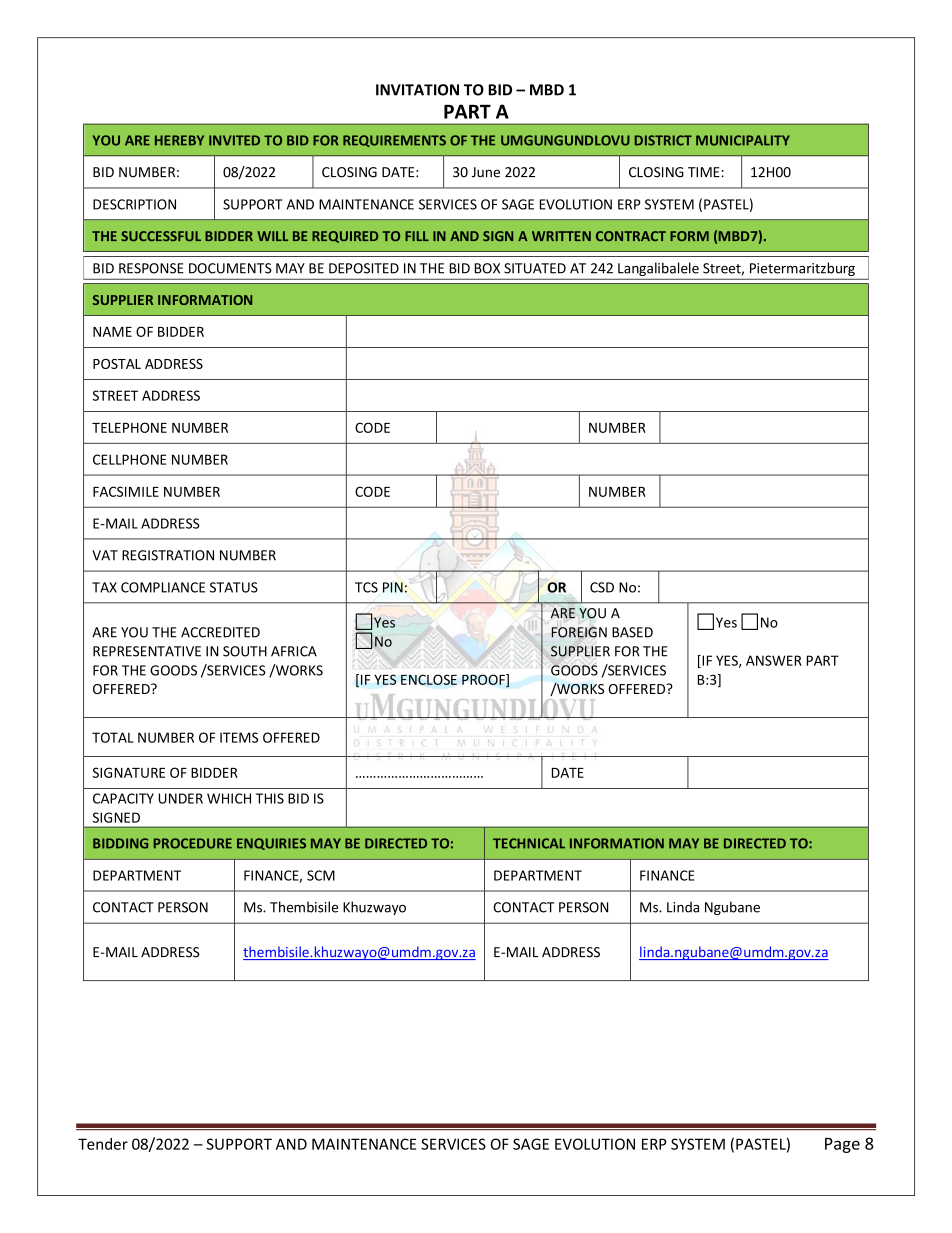  What do you see at coordinates (631, 236) in the page?
I see `CONTRACT` at bounding box center [631, 236].
